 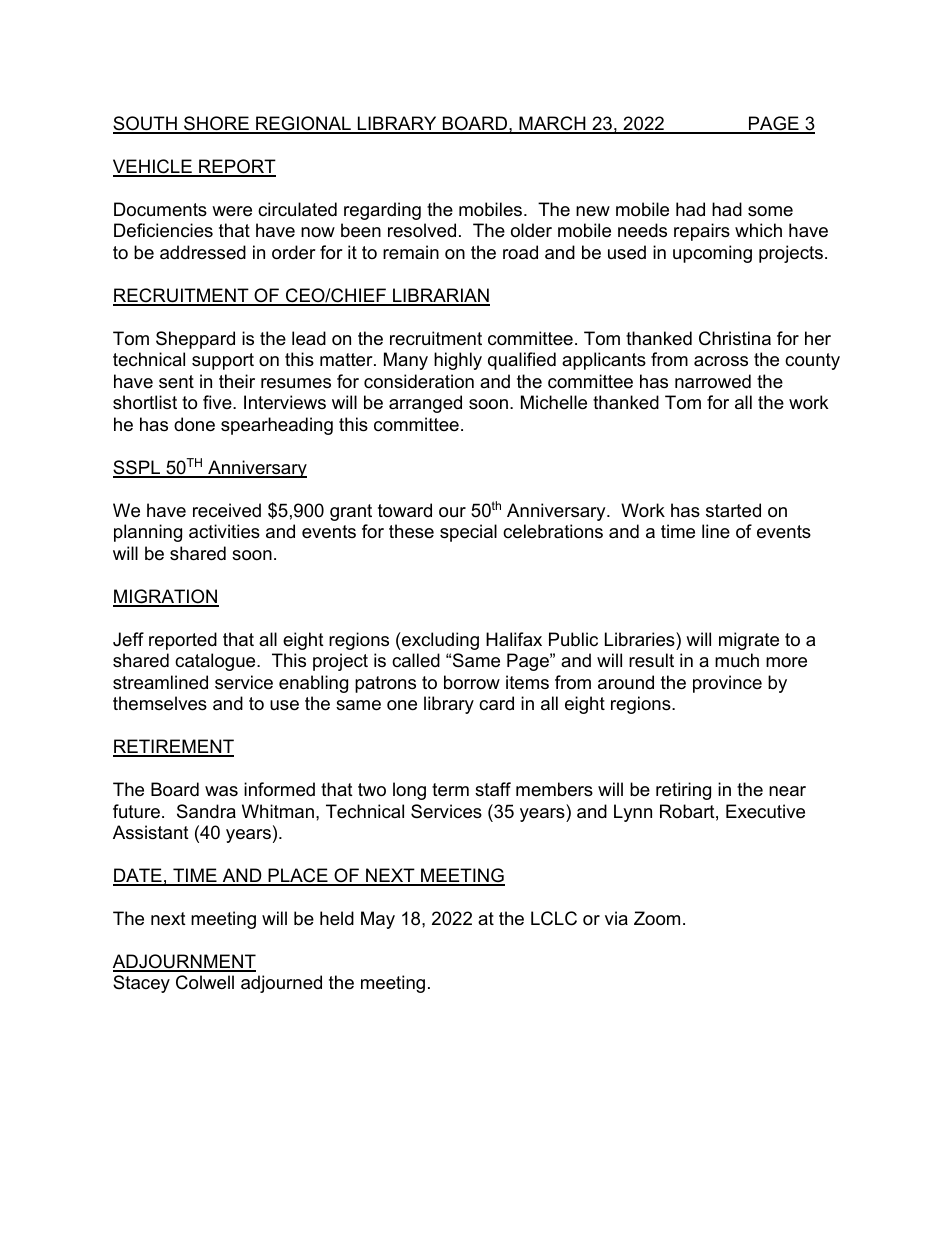 What do you see at coordinates (733, 510) in the screenshot?
I see `started` at bounding box center [733, 510].
